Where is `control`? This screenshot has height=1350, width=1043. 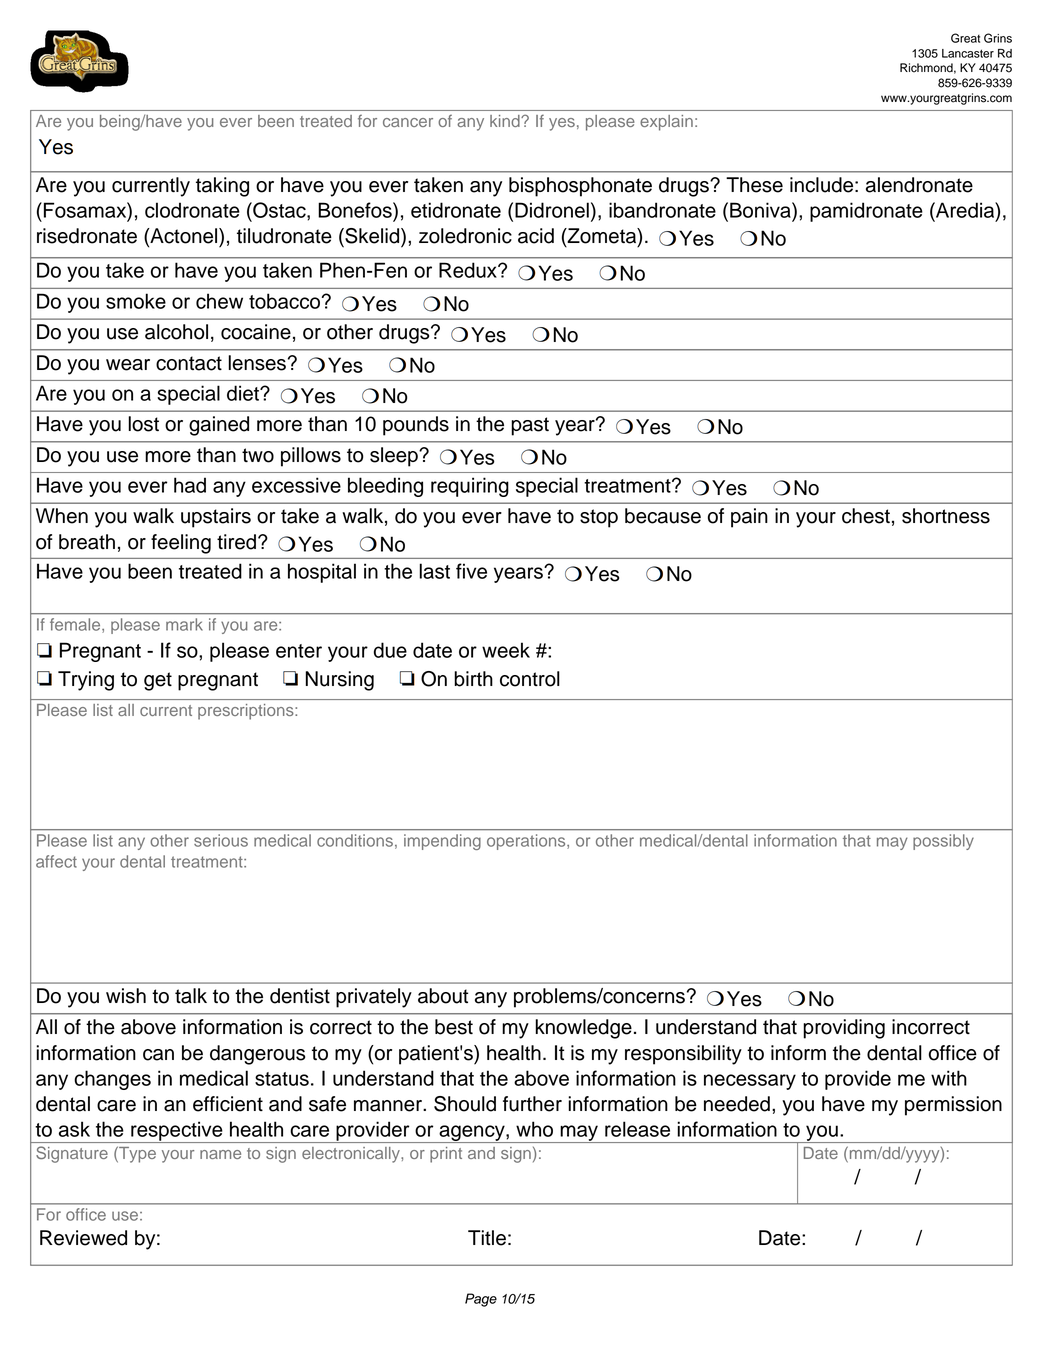
control is located at coordinates (530, 679).
